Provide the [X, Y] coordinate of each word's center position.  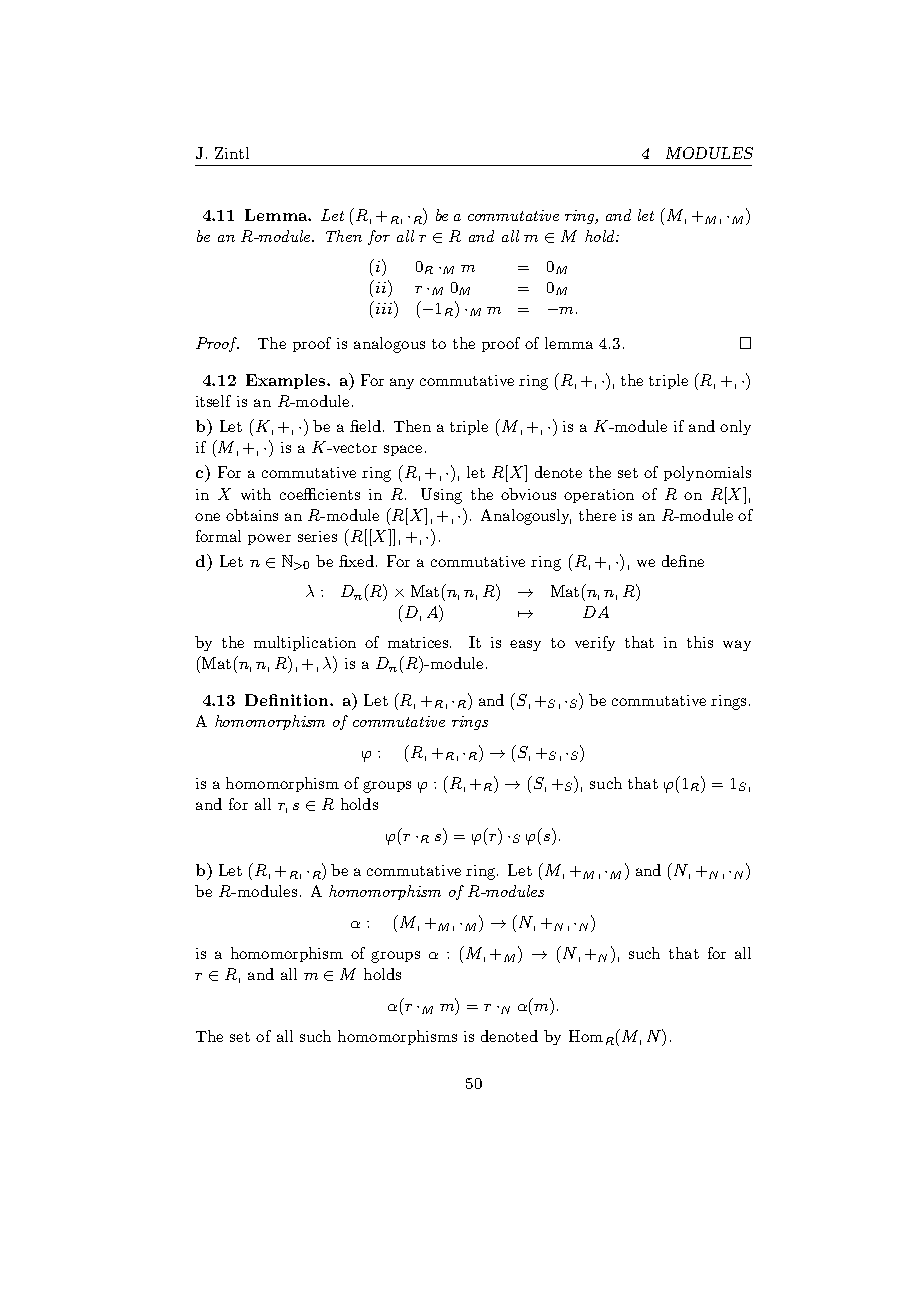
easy [525, 645]
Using [441, 496]
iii [382, 307]
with [256, 494]
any [402, 383]
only [735, 427]
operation [599, 496]
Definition [288, 700]
